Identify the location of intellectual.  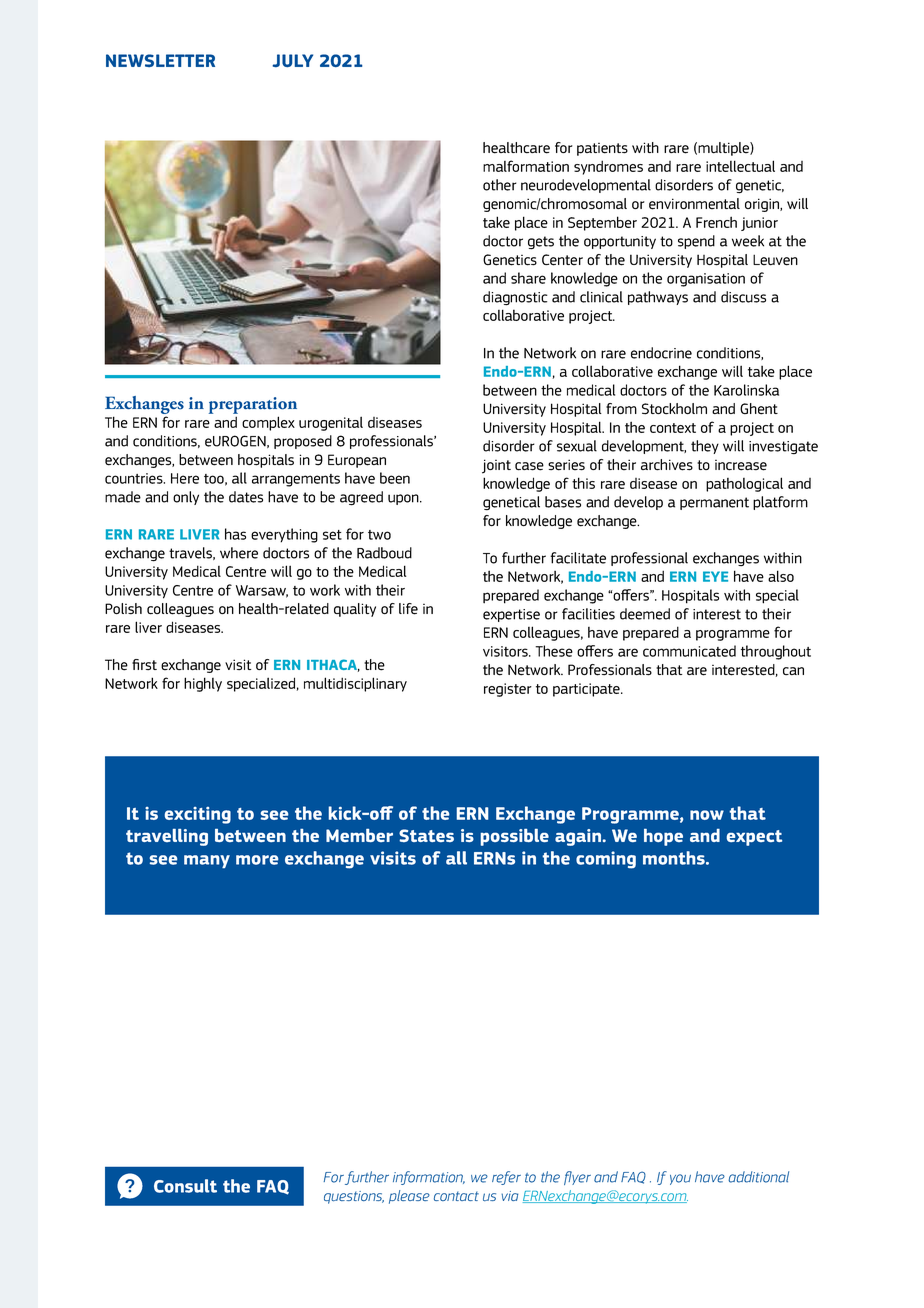
(740, 166).
